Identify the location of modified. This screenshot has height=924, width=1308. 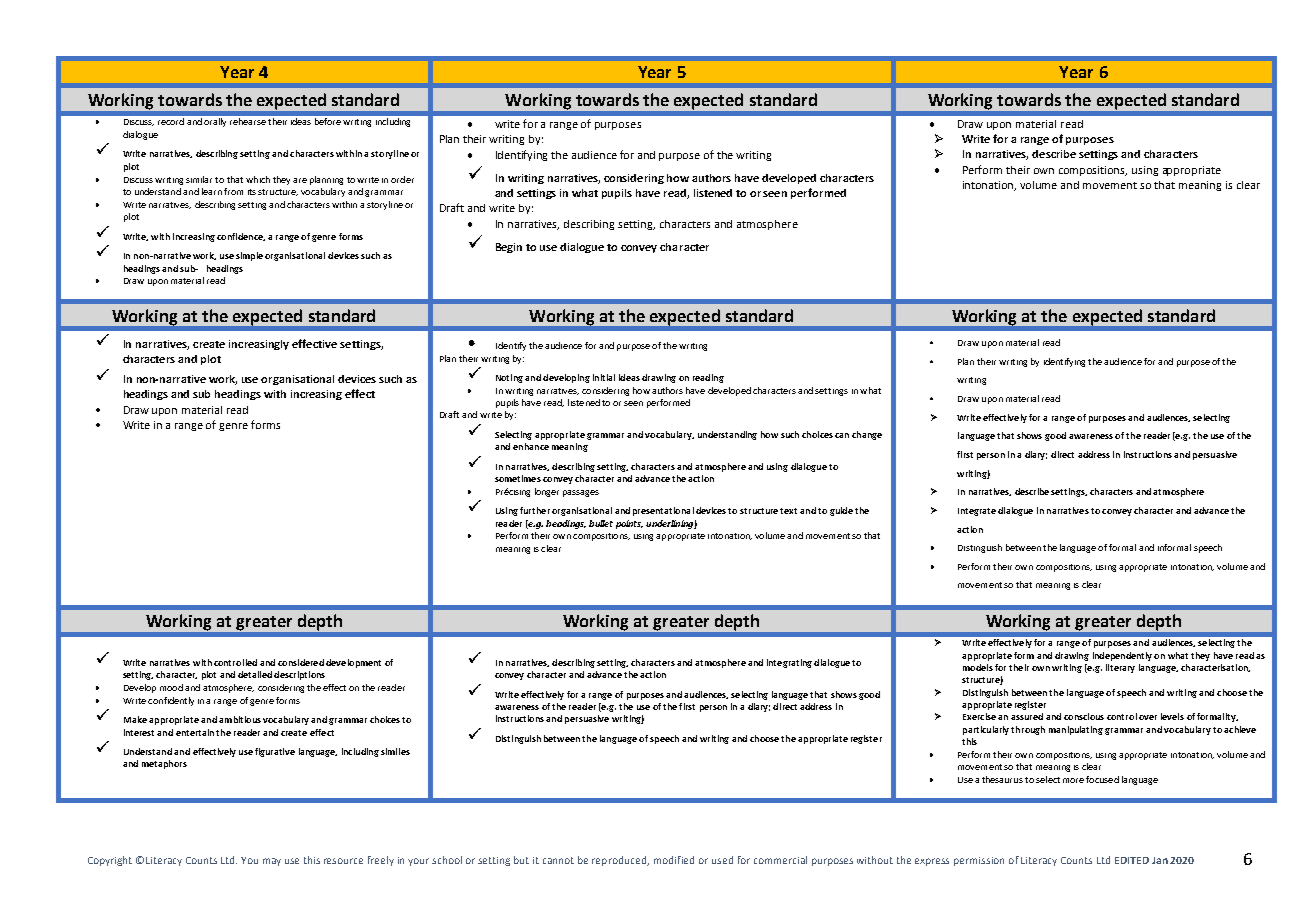
(674, 860).
